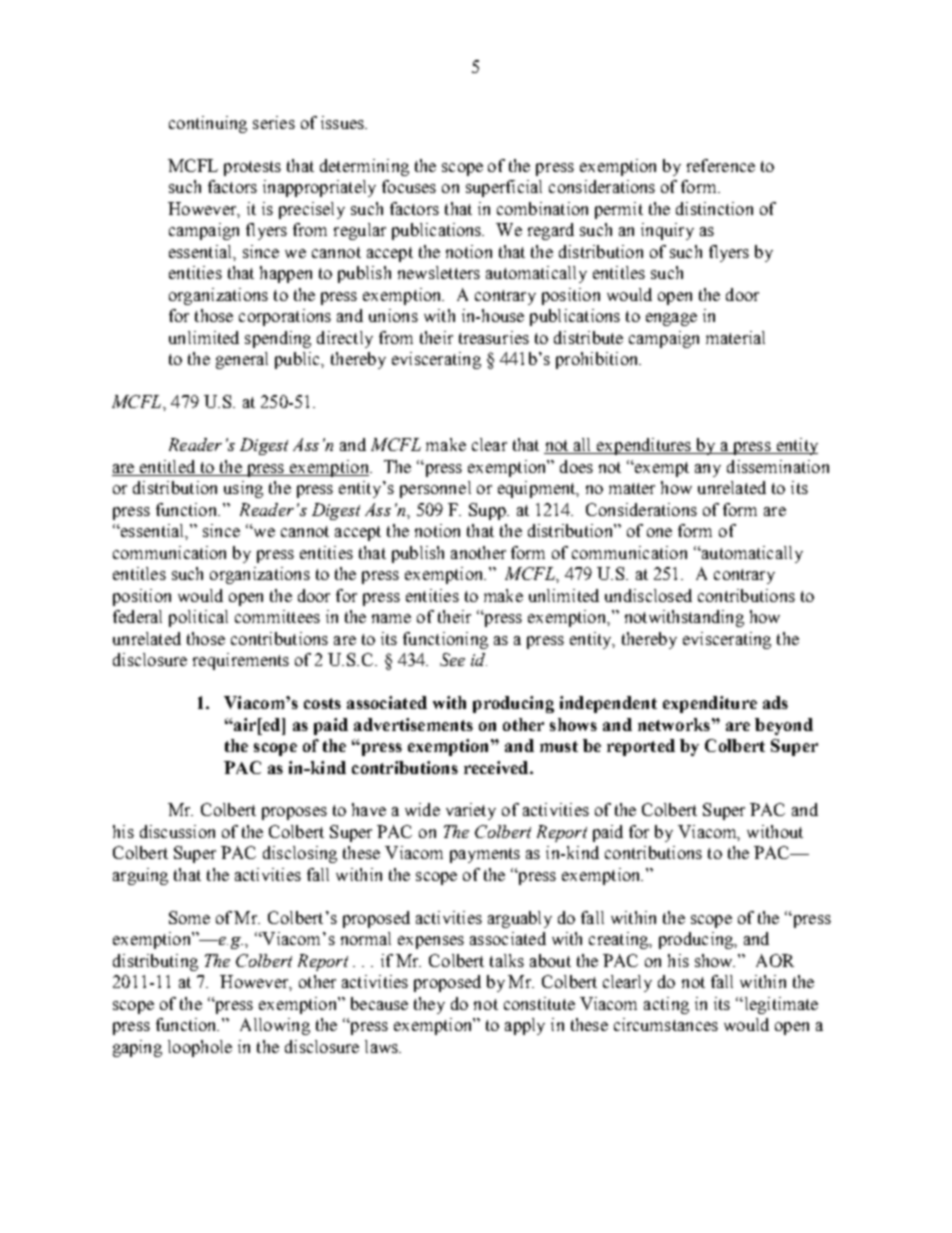  I want to click on treasuries, so click(494, 337).
